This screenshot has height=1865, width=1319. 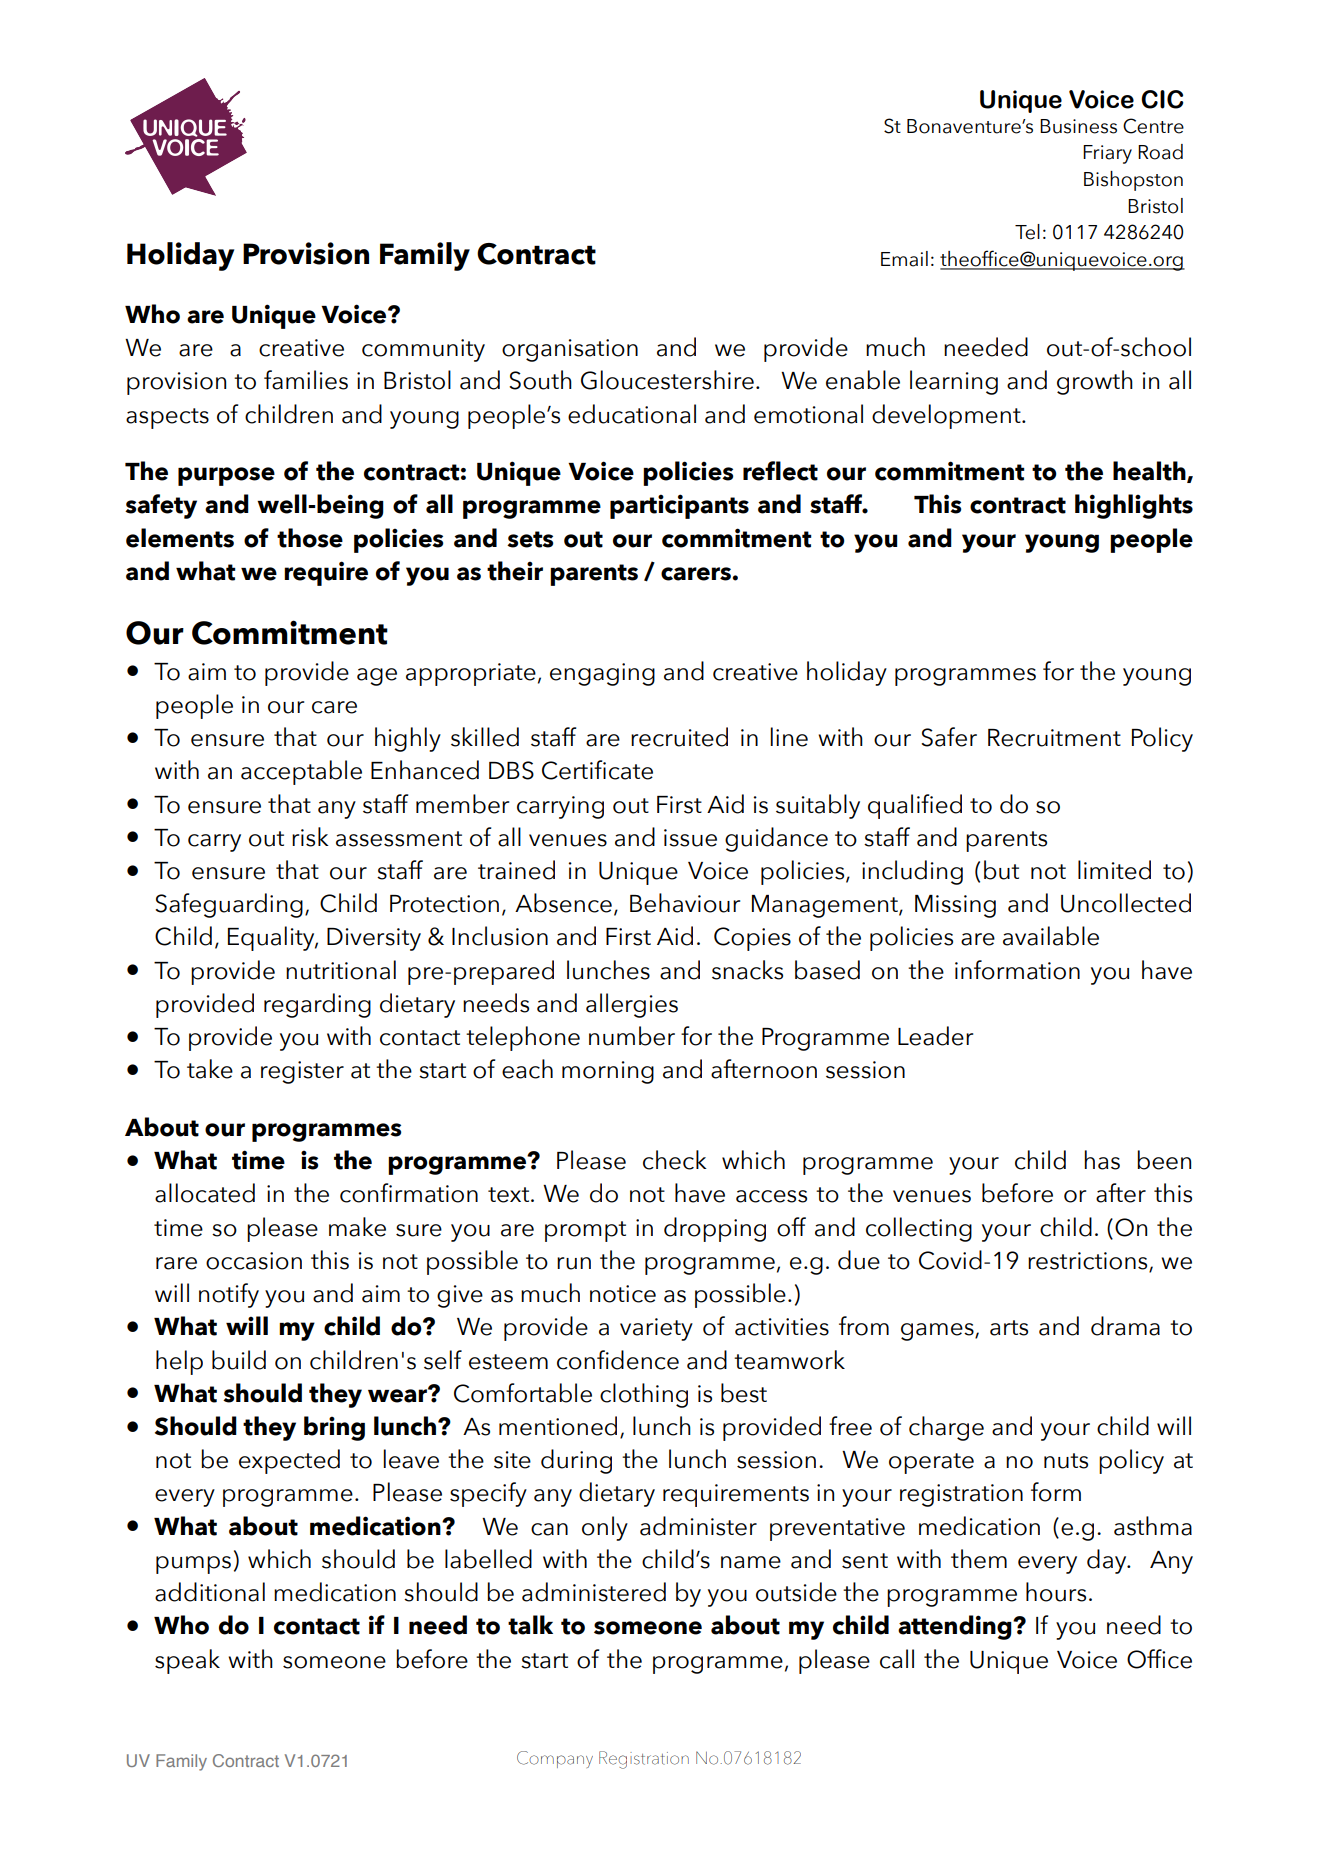 I want to click on Recruitment, so click(x=1054, y=738).
